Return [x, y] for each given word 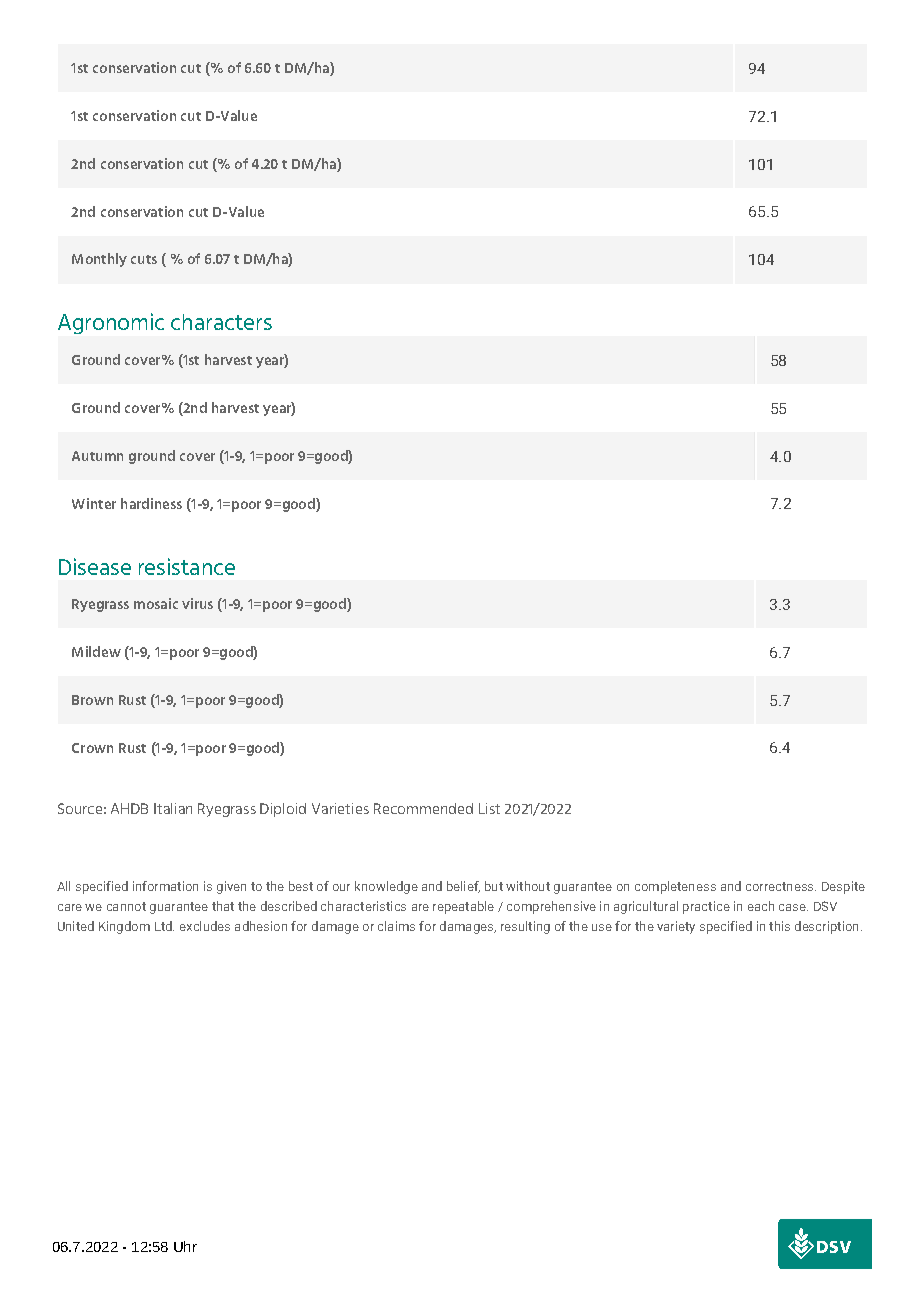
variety [676, 927]
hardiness [151, 503]
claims [396, 926]
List [489, 808]
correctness [781, 886]
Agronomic [111, 323]
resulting [525, 927]
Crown [92, 748]
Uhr [185, 1246]
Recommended [423, 808]
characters [221, 322]
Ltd [164, 926]
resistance [187, 566]
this [779, 926]
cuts [144, 259]
